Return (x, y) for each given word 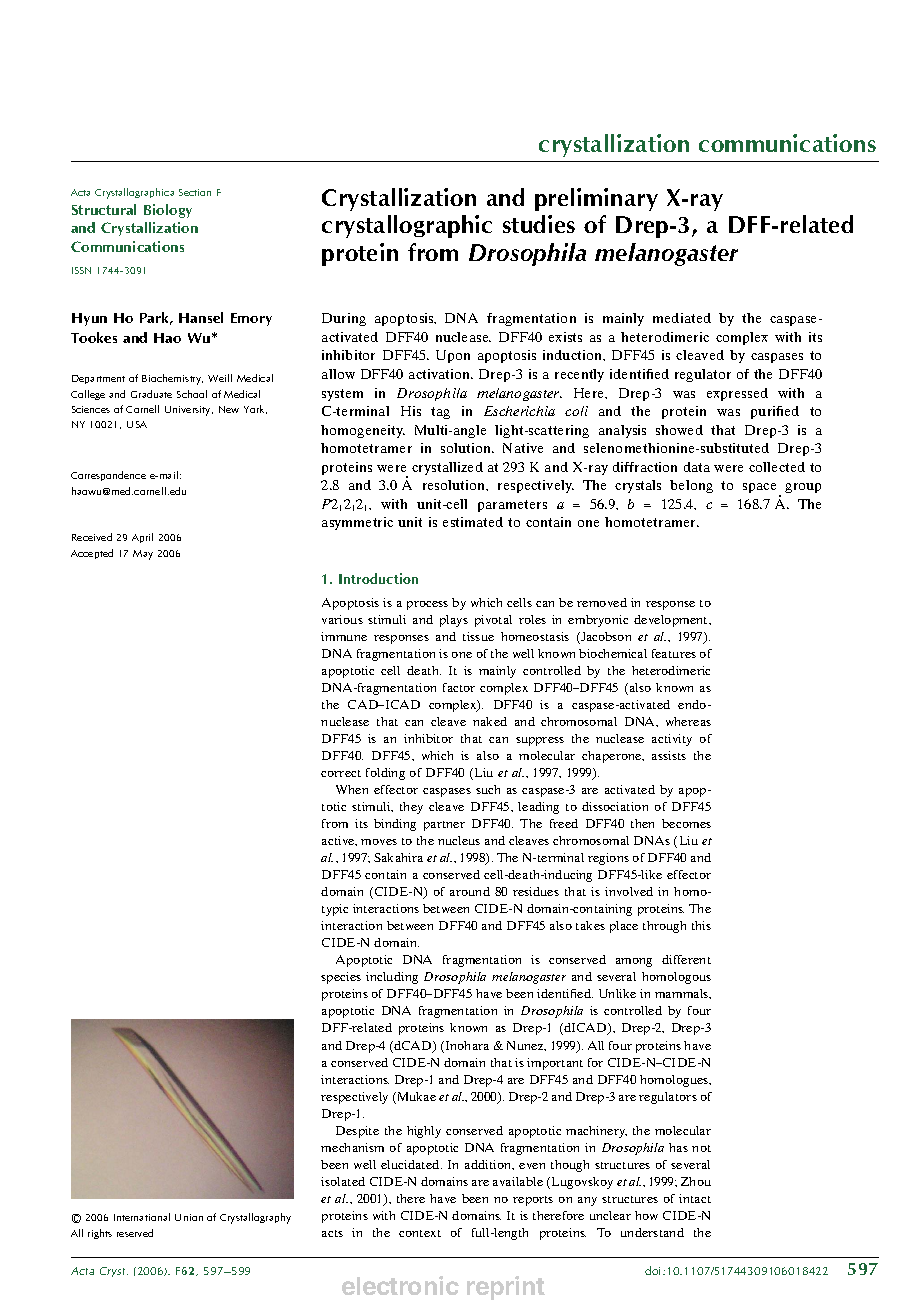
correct (341, 773)
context (420, 1233)
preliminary (596, 199)
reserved (135, 1233)
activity (672, 740)
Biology (168, 211)
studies (539, 224)
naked (490, 721)
